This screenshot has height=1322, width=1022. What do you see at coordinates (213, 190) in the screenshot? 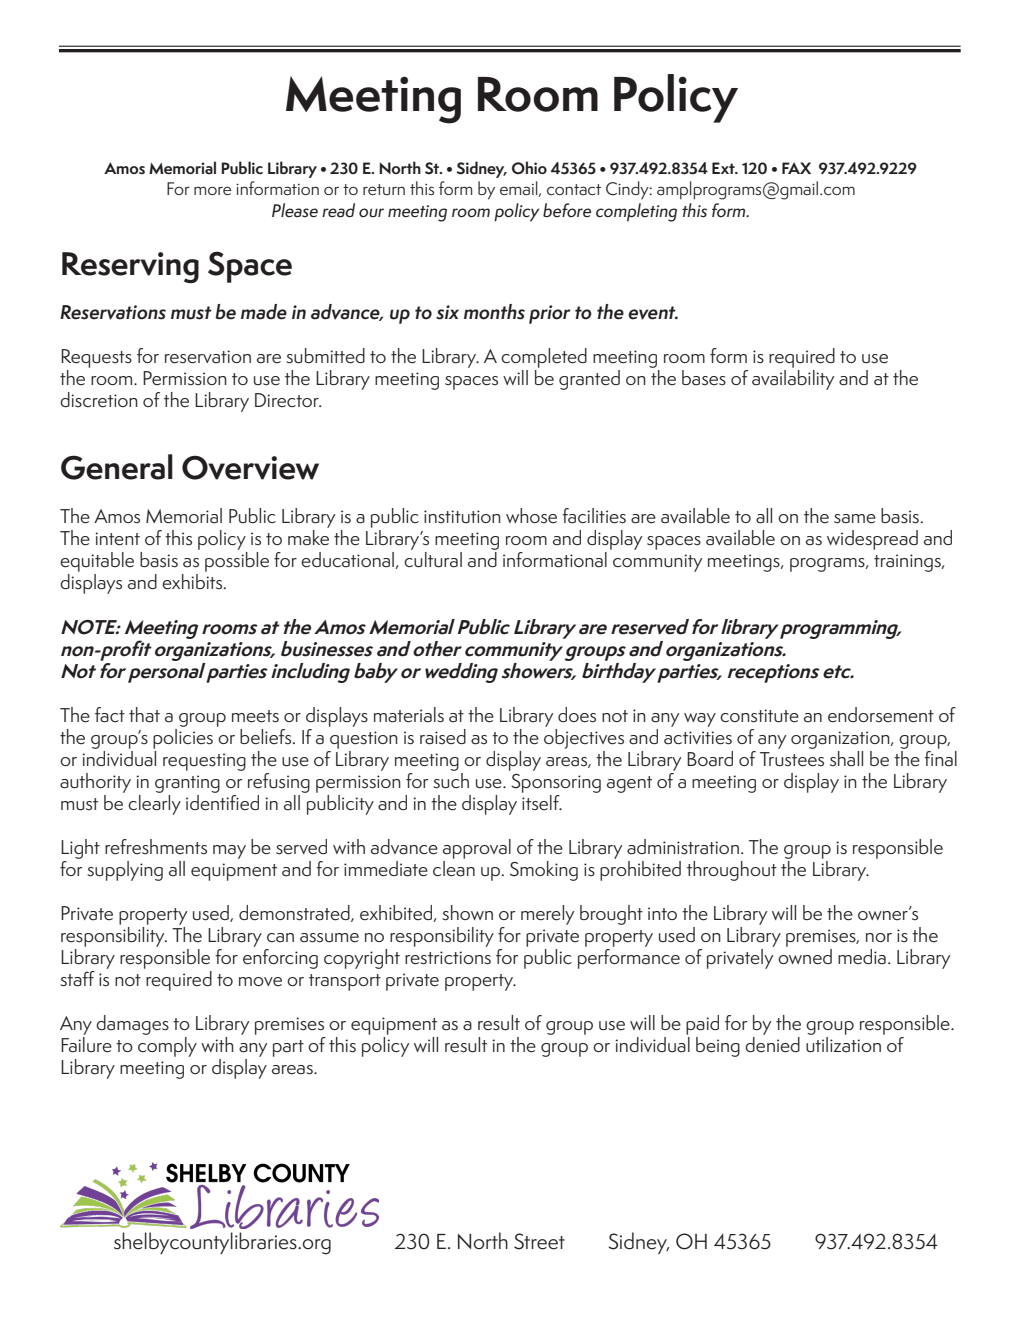
I see `more` at bounding box center [213, 190].
